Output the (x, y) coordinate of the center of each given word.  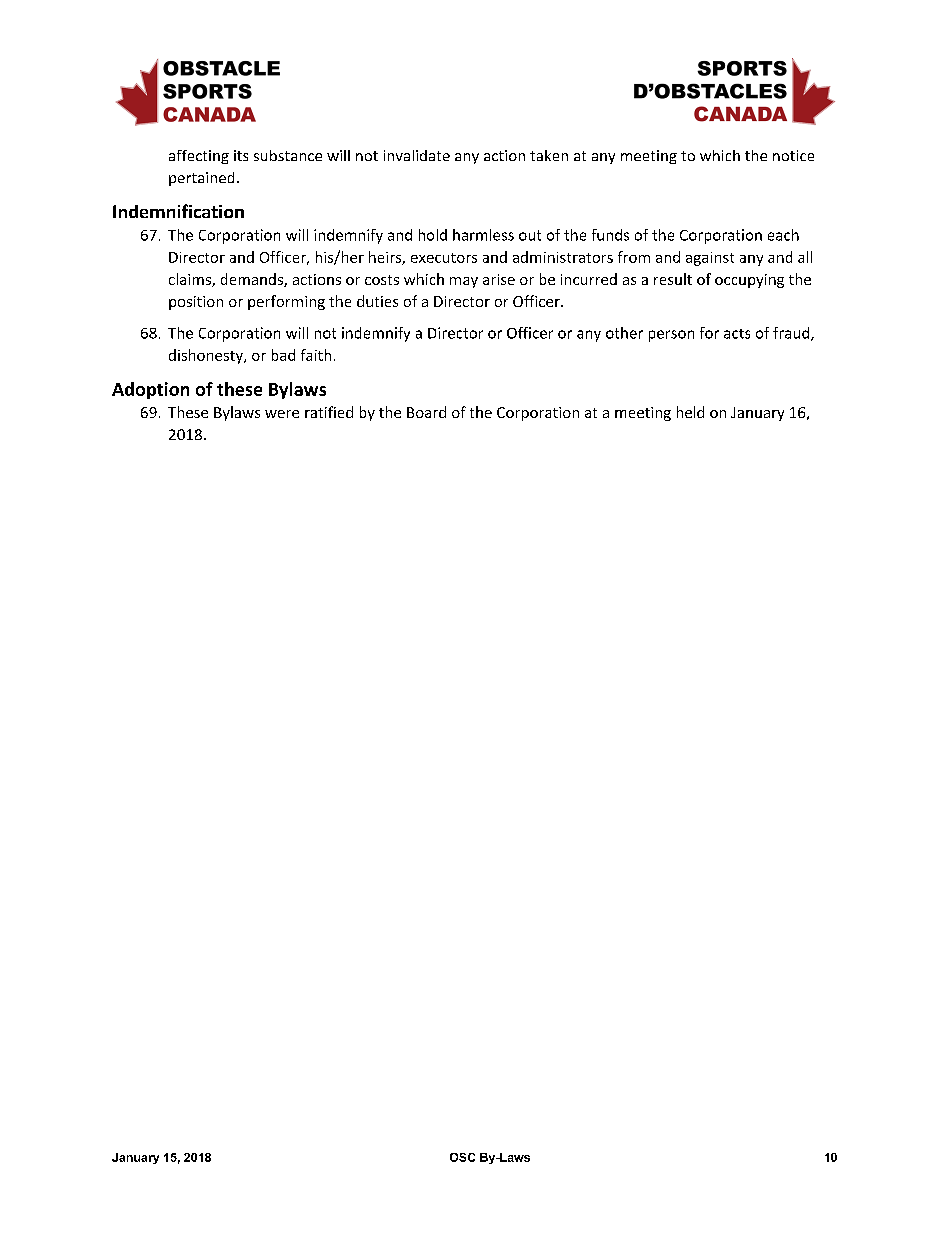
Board (426, 412)
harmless (483, 235)
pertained (201, 179)
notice (793, 155)
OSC (462, 1157)
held (690, 412)
